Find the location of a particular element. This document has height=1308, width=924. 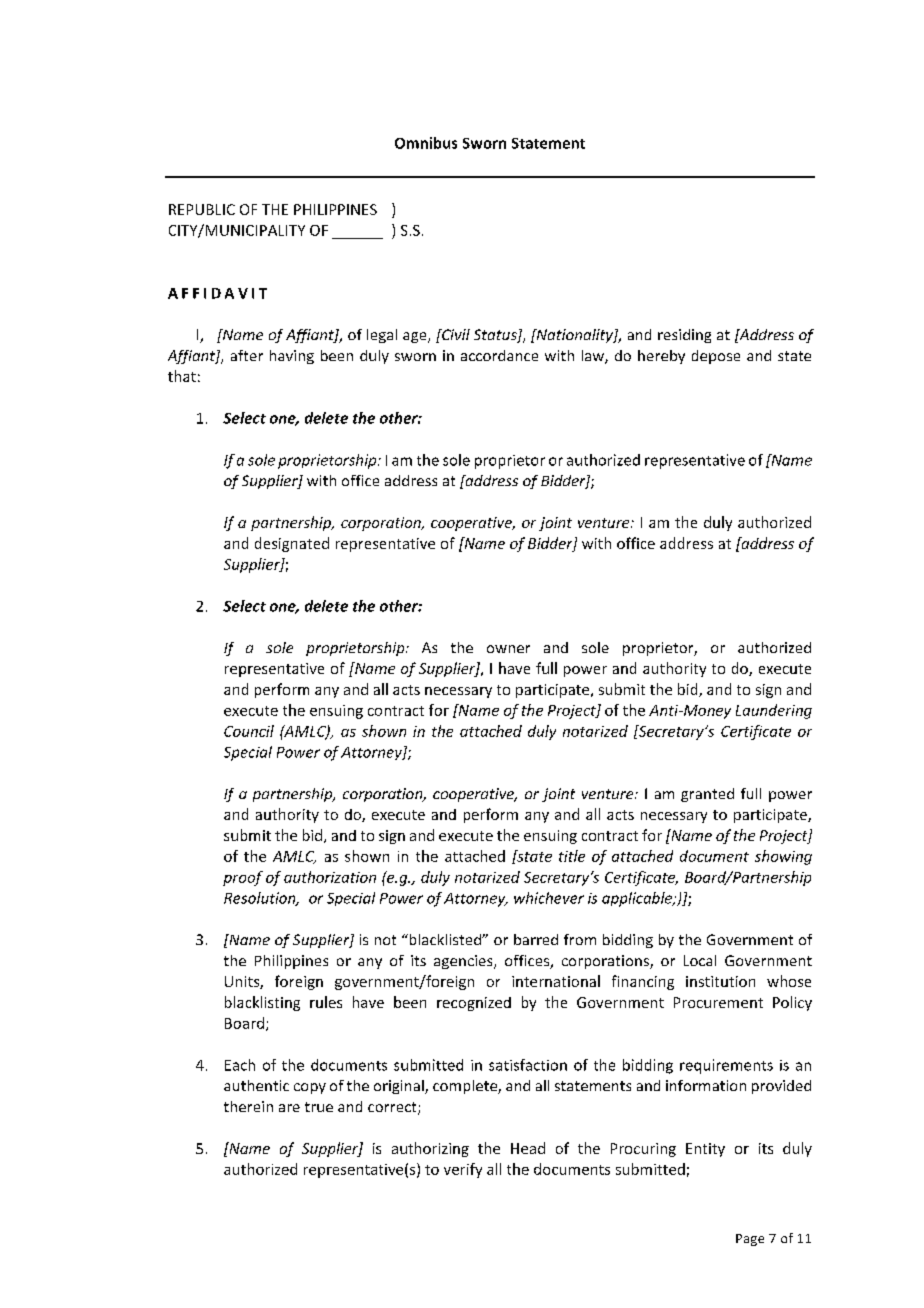

Council is located at coordinates (249, 731).
